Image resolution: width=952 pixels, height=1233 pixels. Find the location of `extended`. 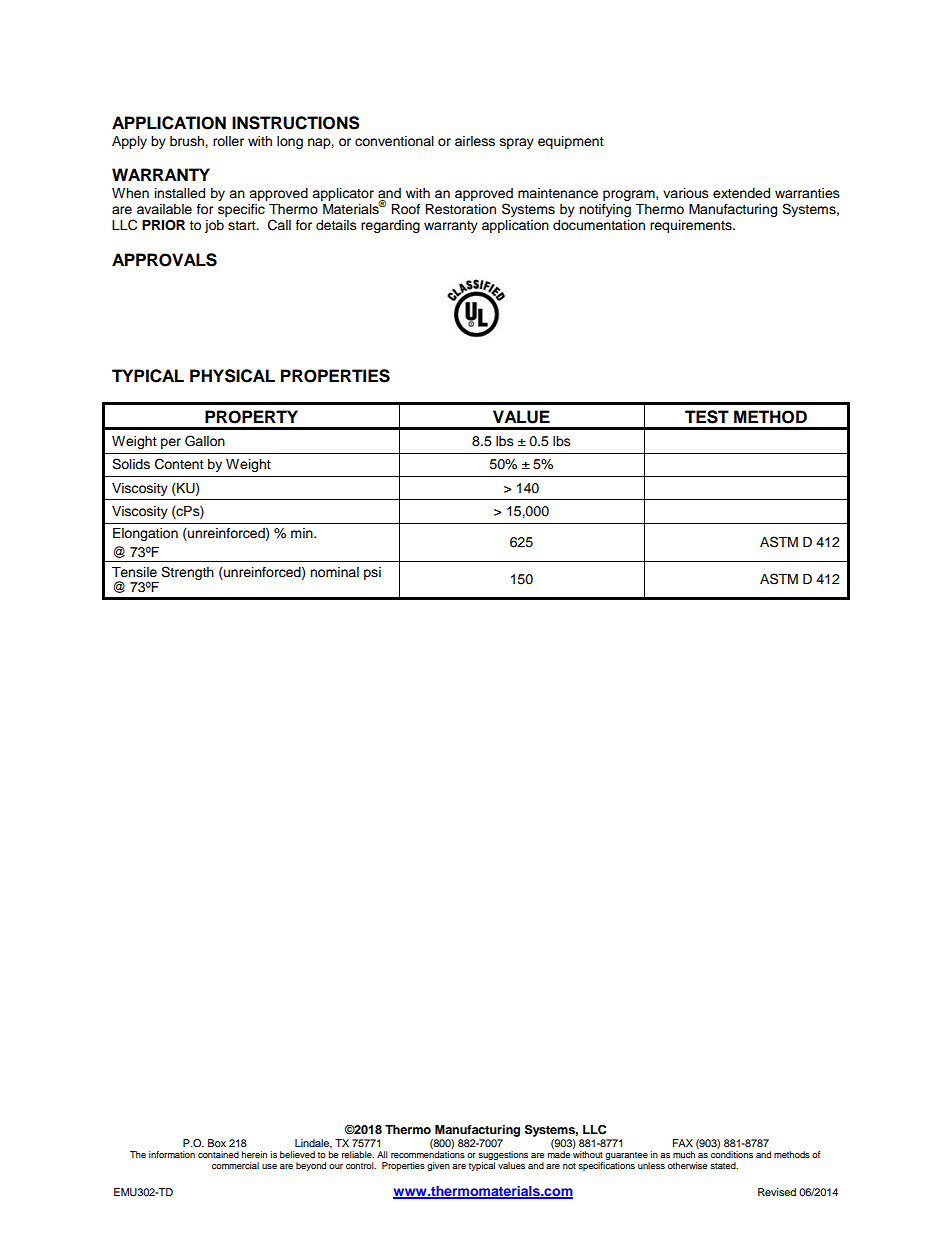

extended is located at coordinates (741, 193).
